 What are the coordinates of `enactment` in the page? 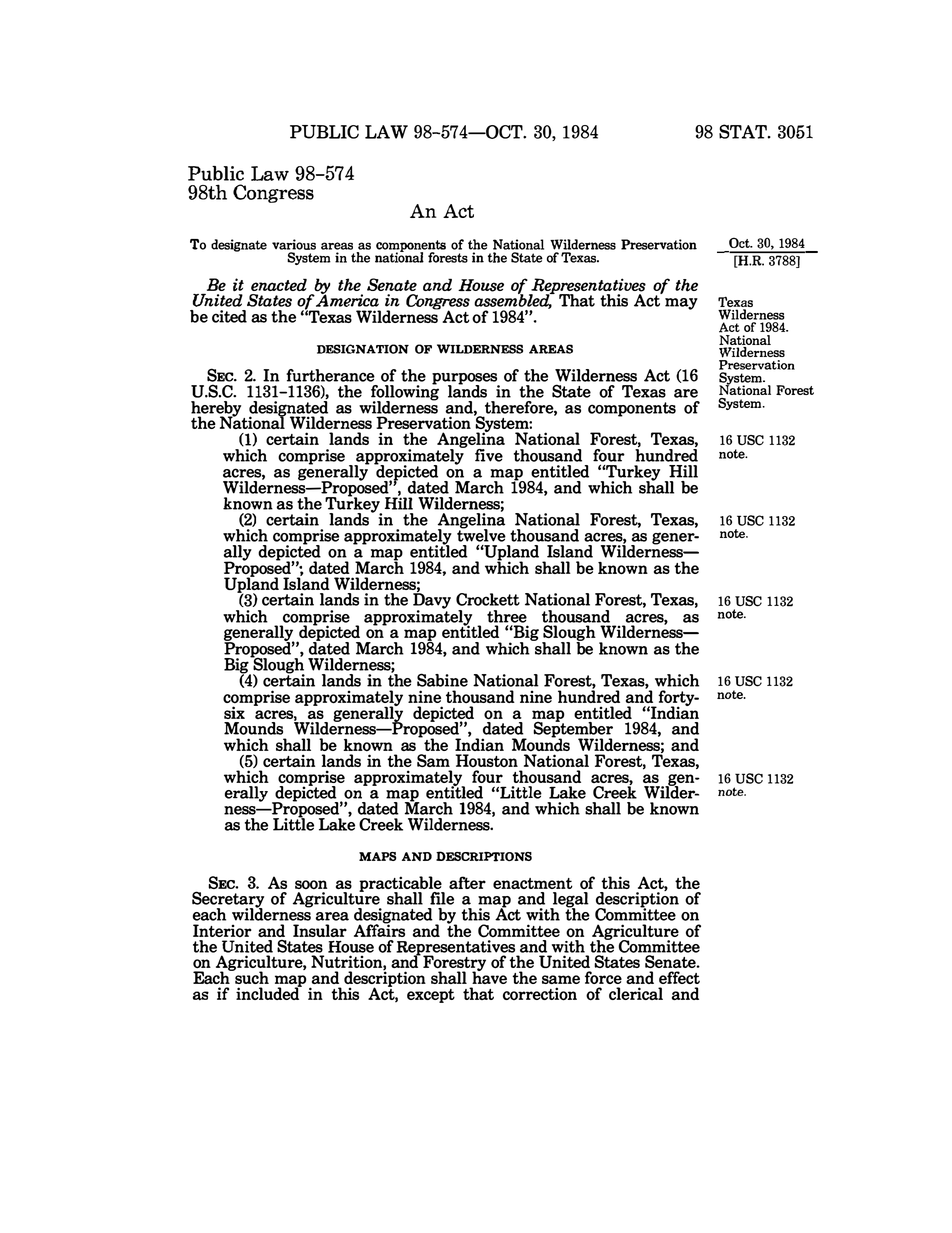 It's located at (533, 883).
